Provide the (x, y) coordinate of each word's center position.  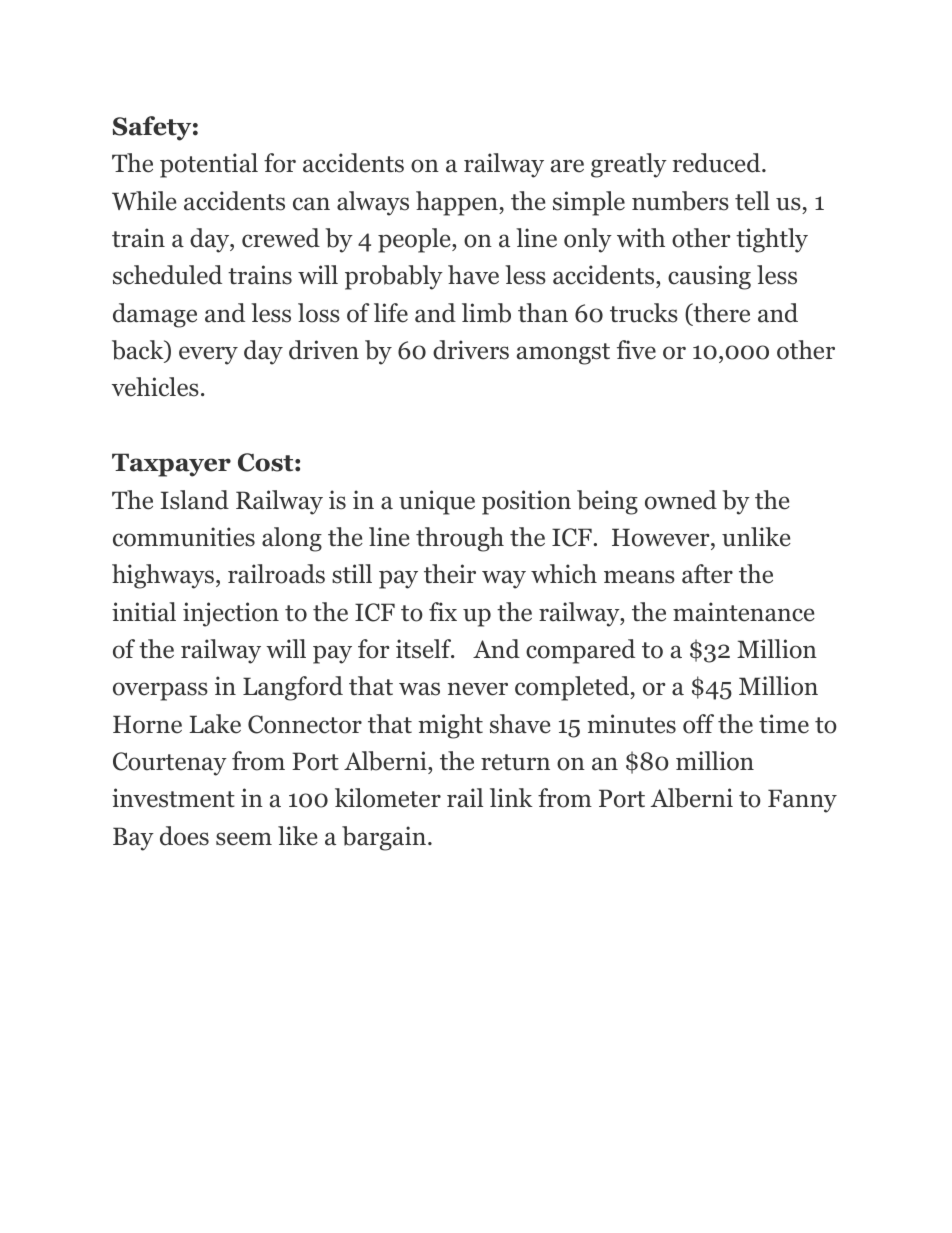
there (720, 314)
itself (425, 649)
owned (681, 500)
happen (458, 203)
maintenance (744, 612)
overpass (160, 691)
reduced (718, 163)
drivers (471, 350)
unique (437, 502)
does (184, 836)
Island (194, 500)
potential (209, 165)
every (208, 355)
